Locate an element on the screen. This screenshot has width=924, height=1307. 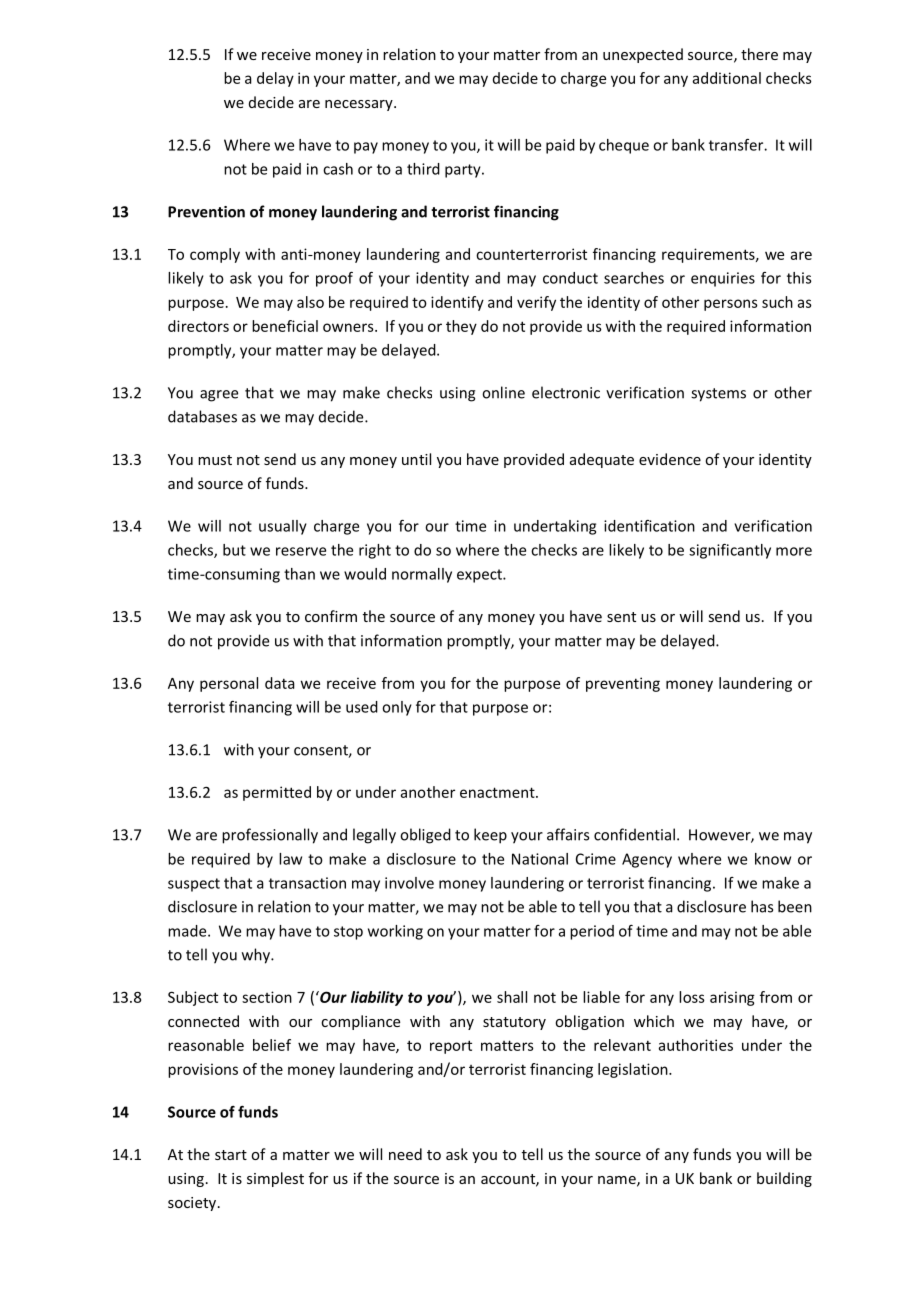
simplest is located at coordinates (275, 1179).
